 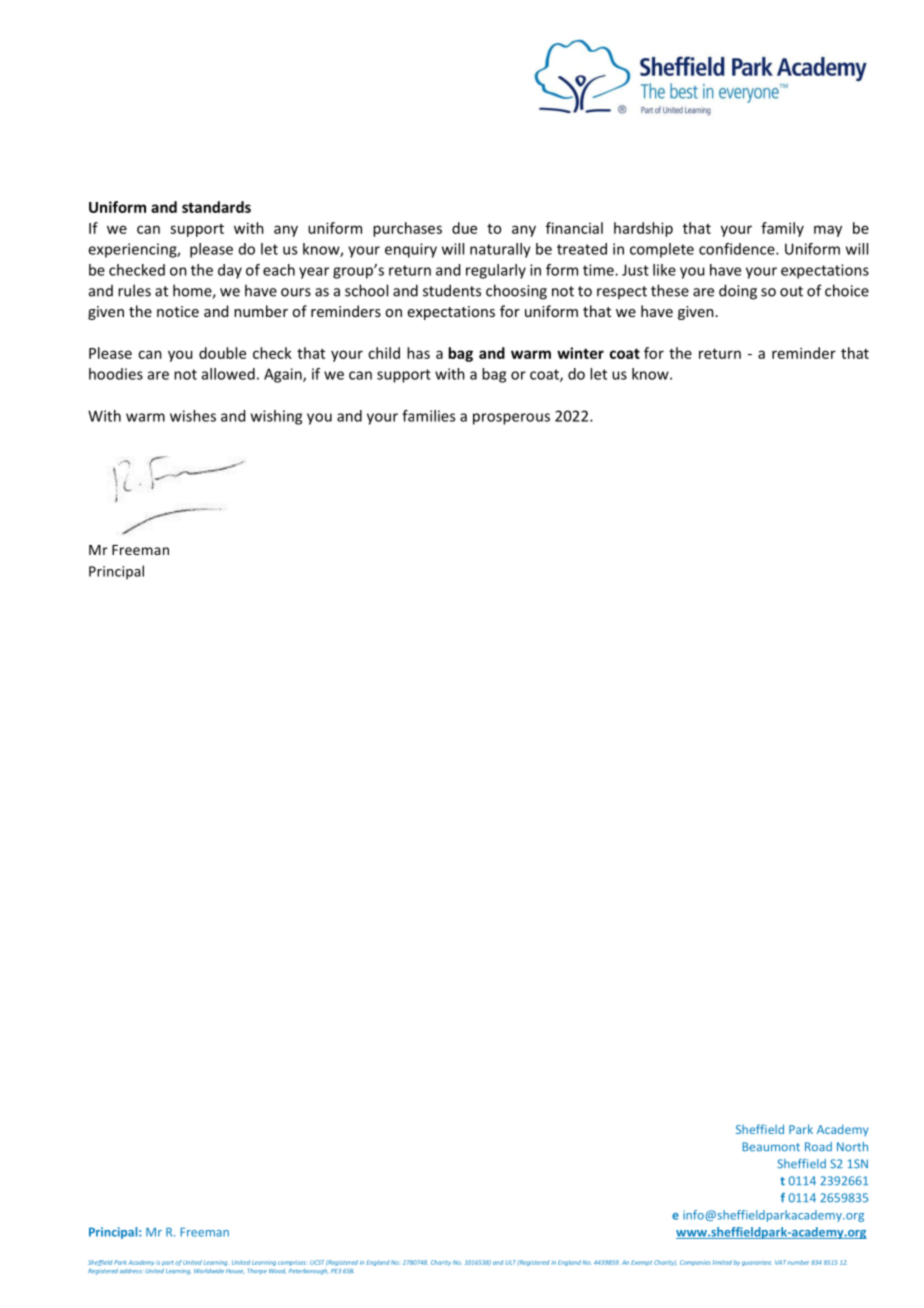 What do you see at coordinates (782, 229) in the document?
I see `family` at bounding box center [782, 229].
